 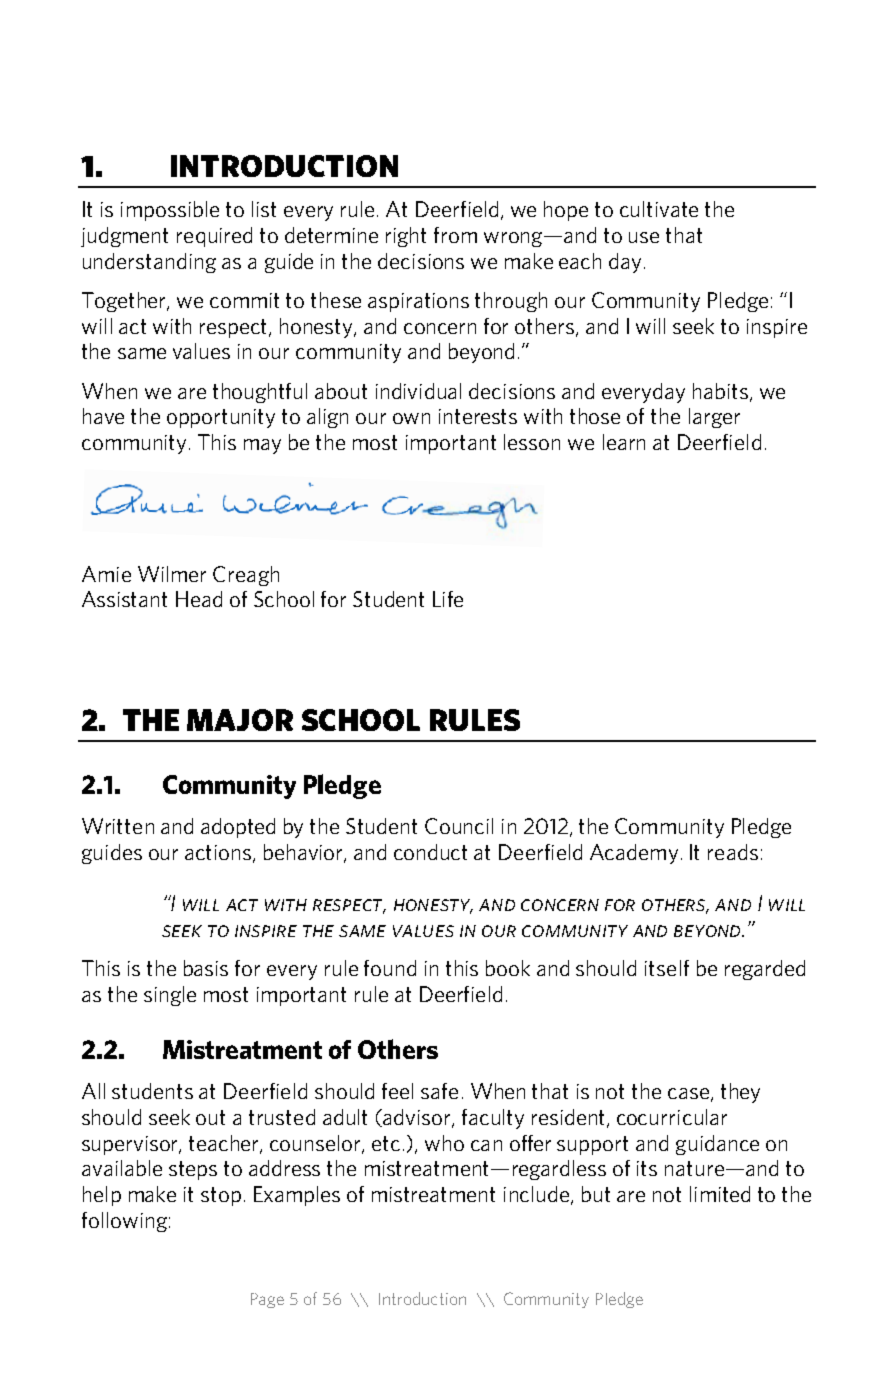 What do you see at coordinates (124, 1222) in the screenshot?
I see `following` at bounding box center [124, 1222].
